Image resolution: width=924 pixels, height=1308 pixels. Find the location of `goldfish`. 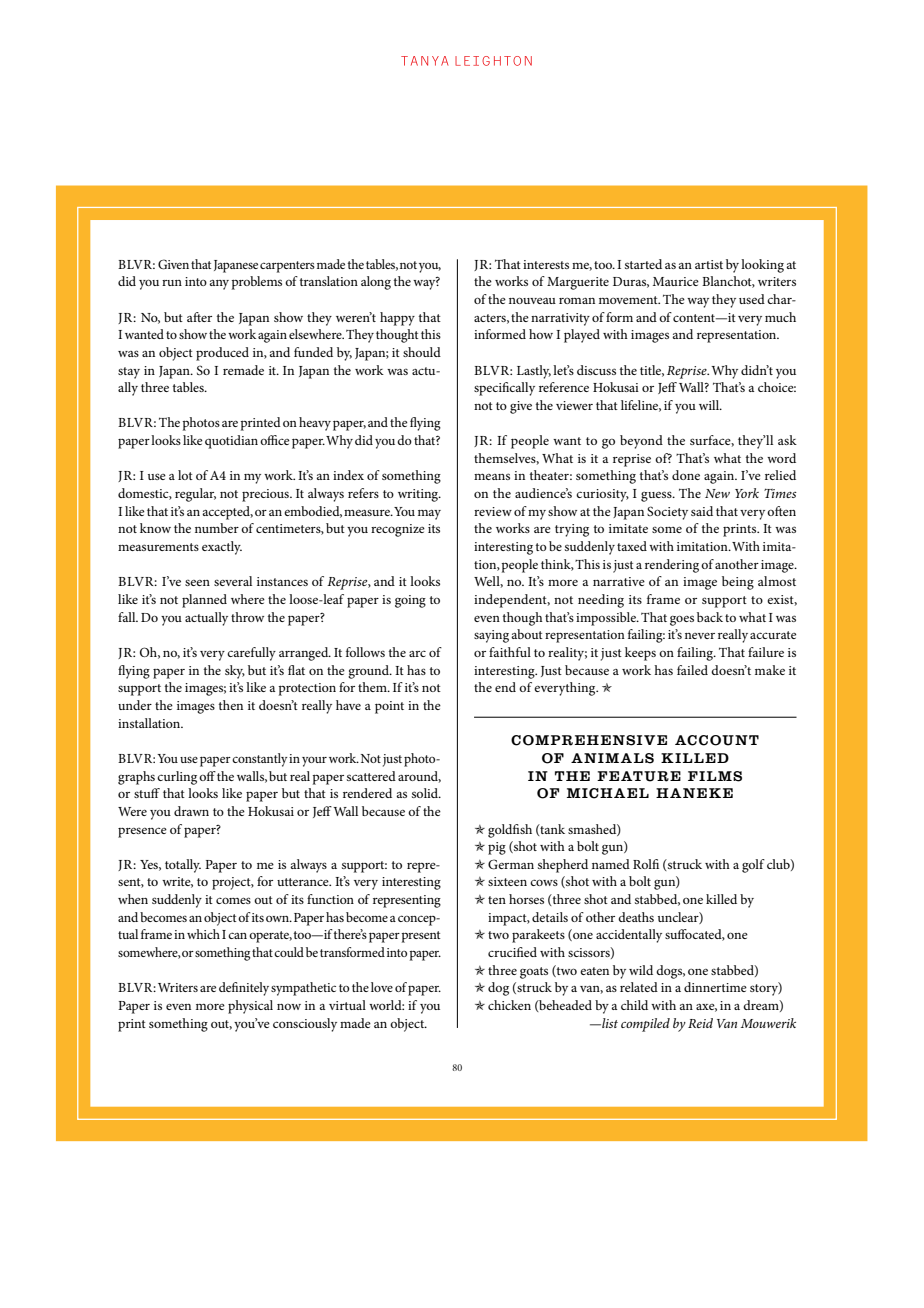

goldfish is located at coordinates (510, 831).
